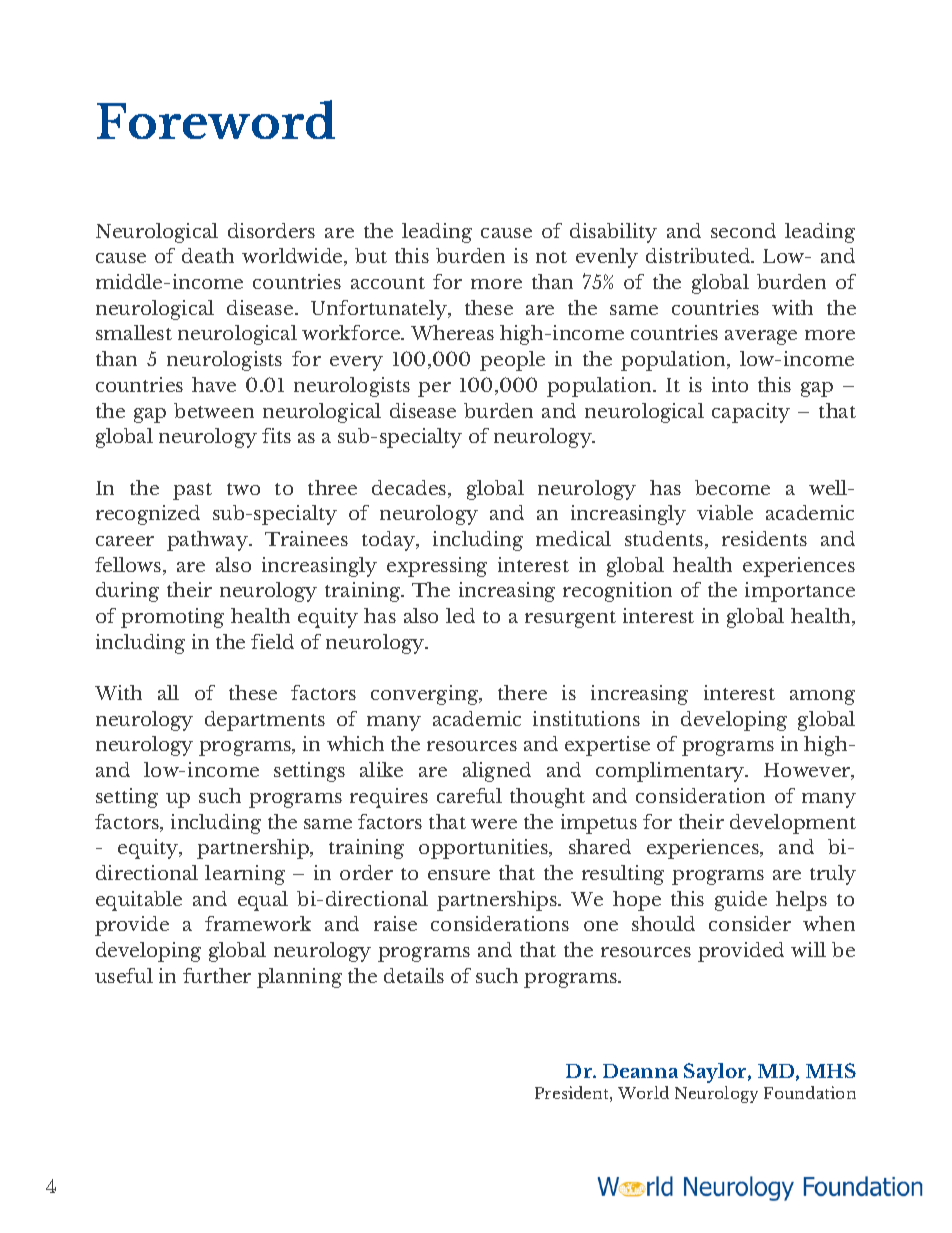  Describe the element at coordinates (743, 230) in the image. I see `second` at that location.
